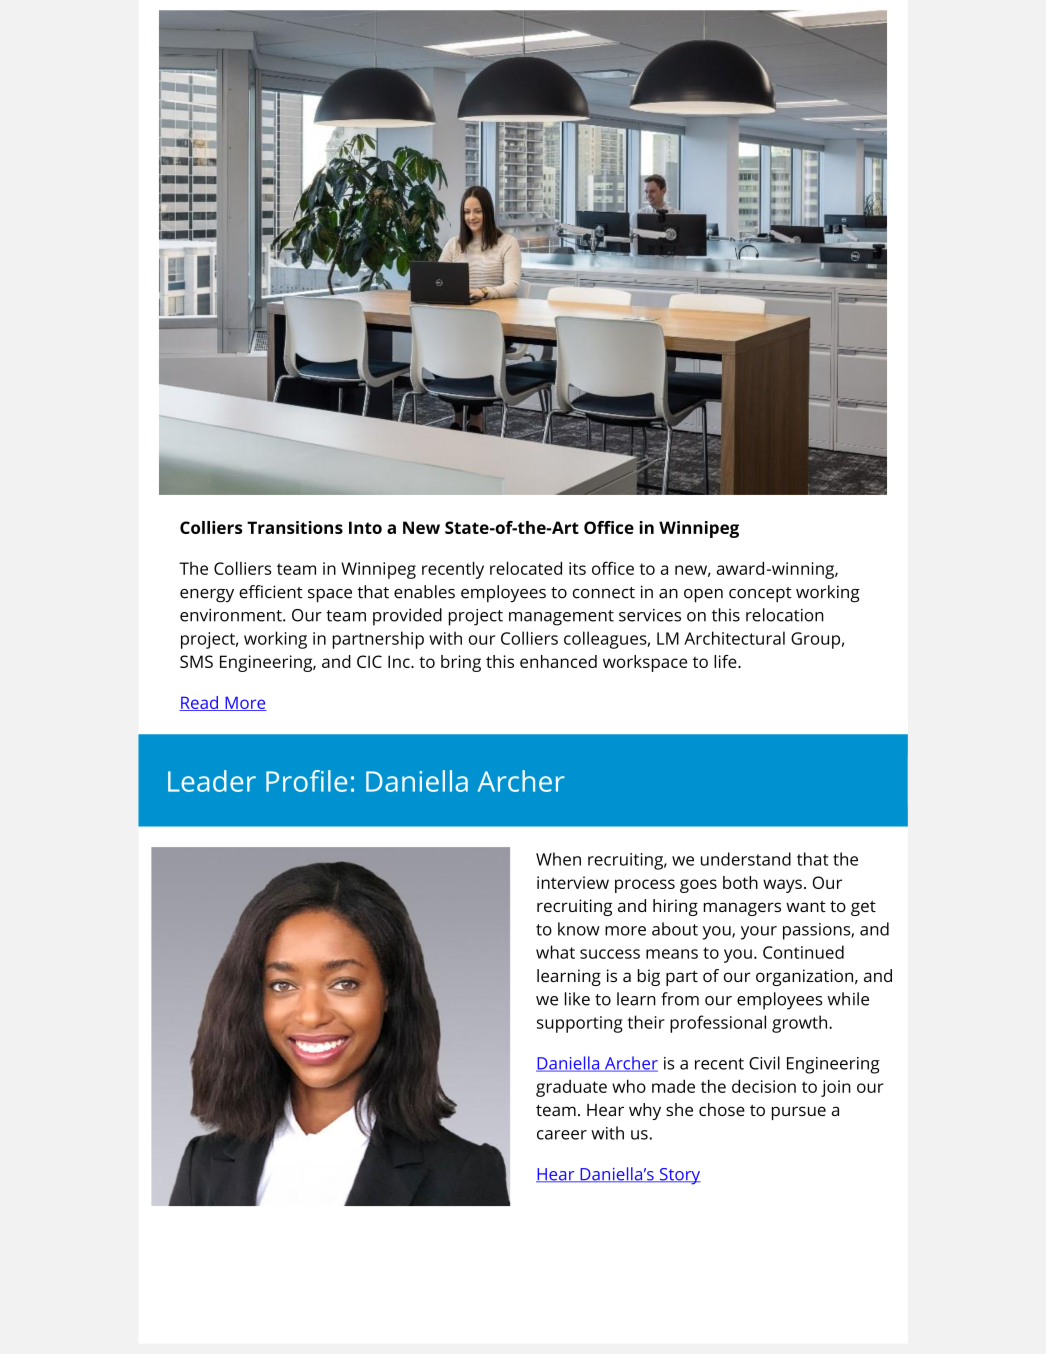  I want to click on Transitions, so click(295, 527).
